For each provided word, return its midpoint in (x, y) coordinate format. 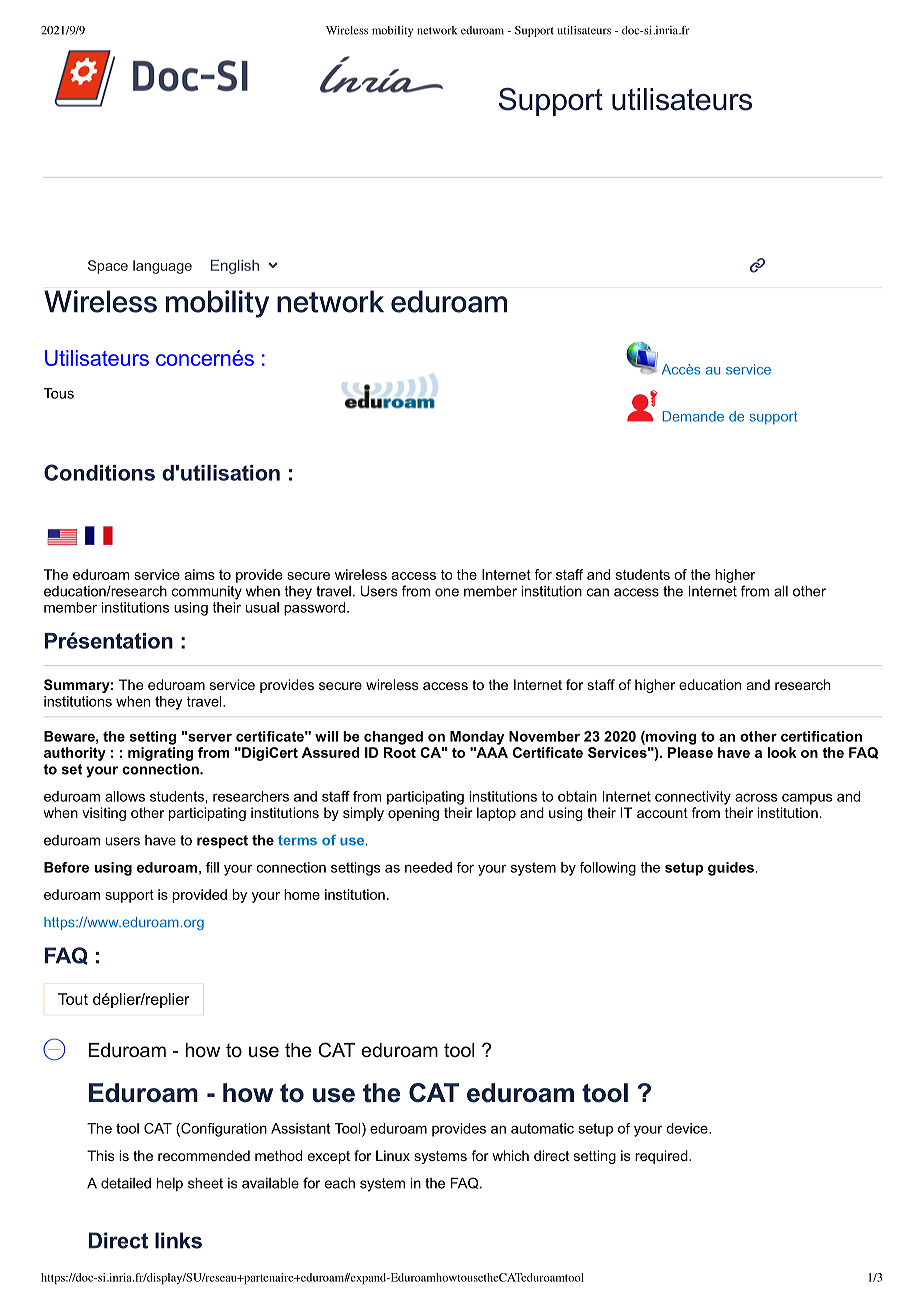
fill (212, 867)
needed (428, 867)
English (235, 267)
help (170, 1184)
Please (690, 752)
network (437, 30)
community (207, 593)
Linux (393, 1155)
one (447, 592)
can (598, 592)
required (662, 1157)
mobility (392, 31)
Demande (693, 416)
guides (731, 869)
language (162, 267)
